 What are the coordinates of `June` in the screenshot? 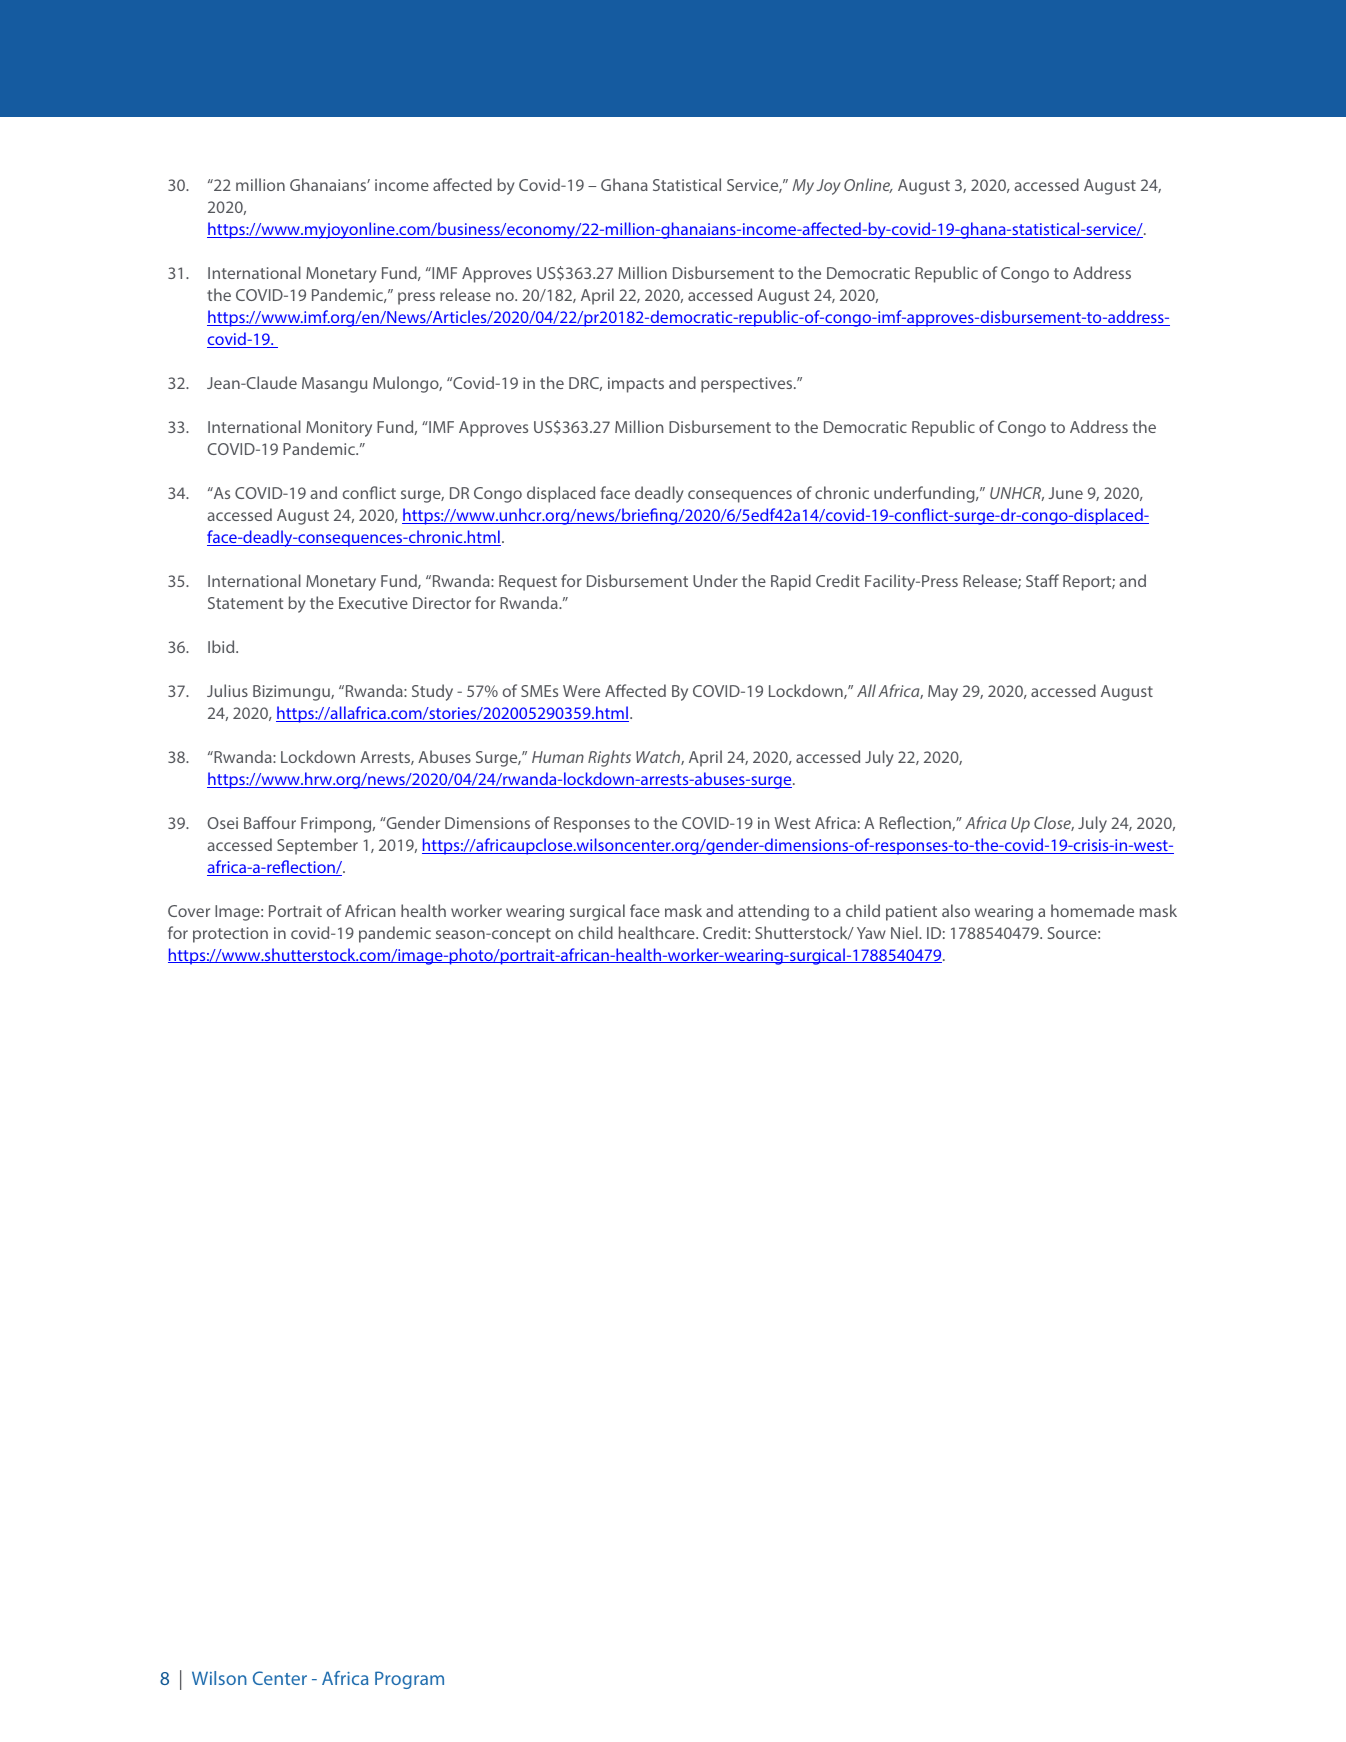 It's located at (1065, 493).
